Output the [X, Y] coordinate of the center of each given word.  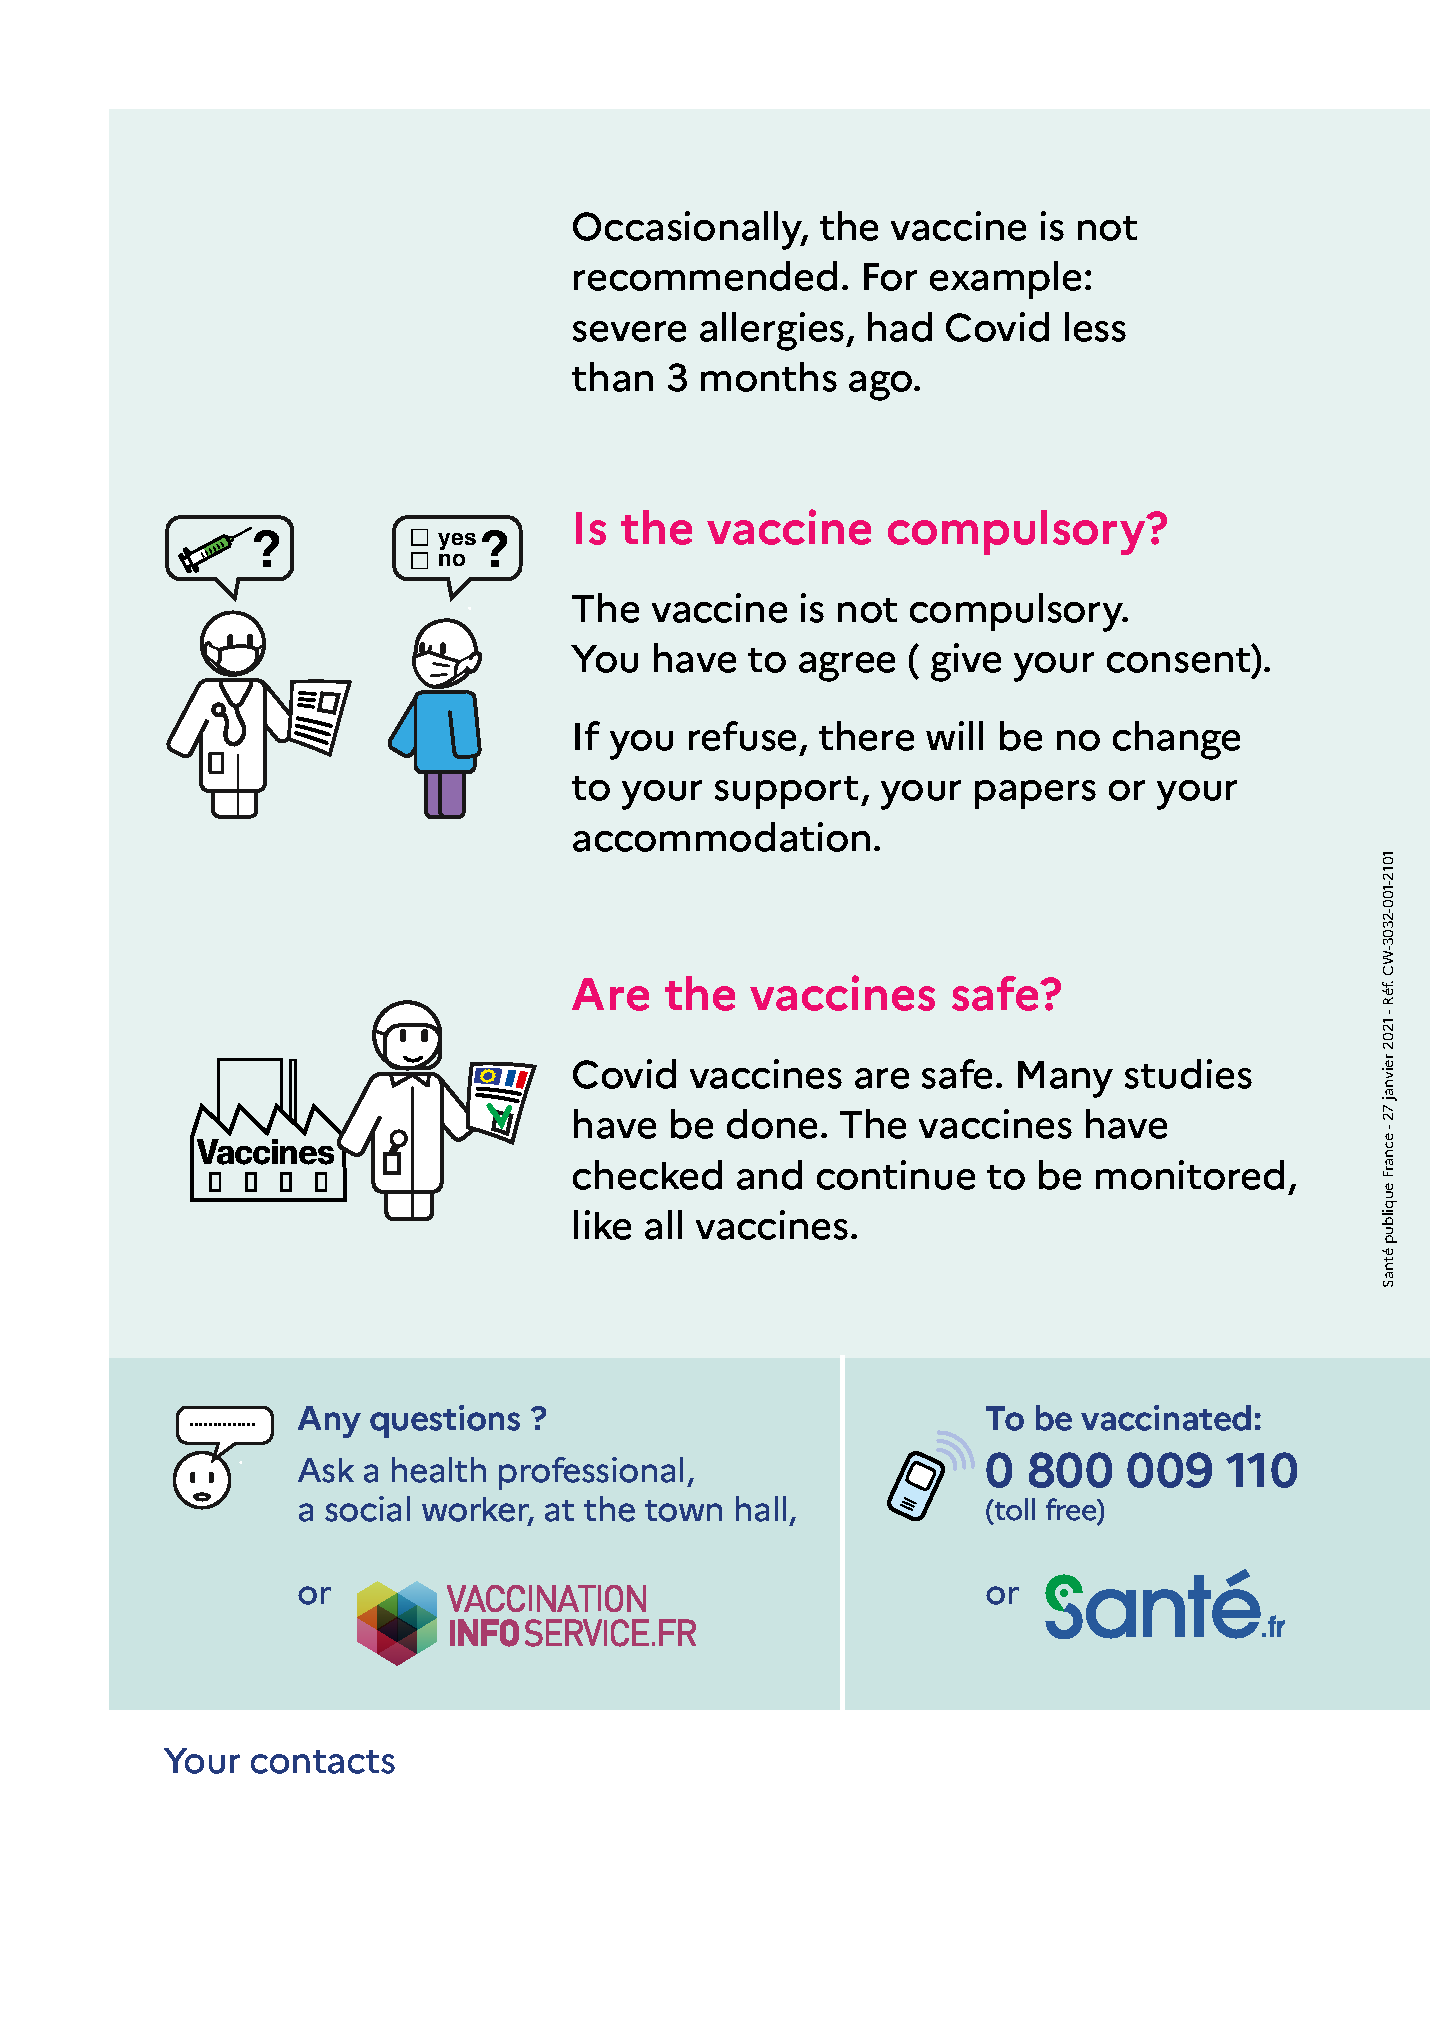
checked [647, 1175]
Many [1065, 1079]
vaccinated [1166, 1418]
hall [761, 1509]
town [683, 1511]
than [612, 377]
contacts [323, 1762]
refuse [742, 736]
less [1095, 327]
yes [457, 541]
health [439, 1470]
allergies [773, 331]
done [772, 1124]
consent [1180, 661]
